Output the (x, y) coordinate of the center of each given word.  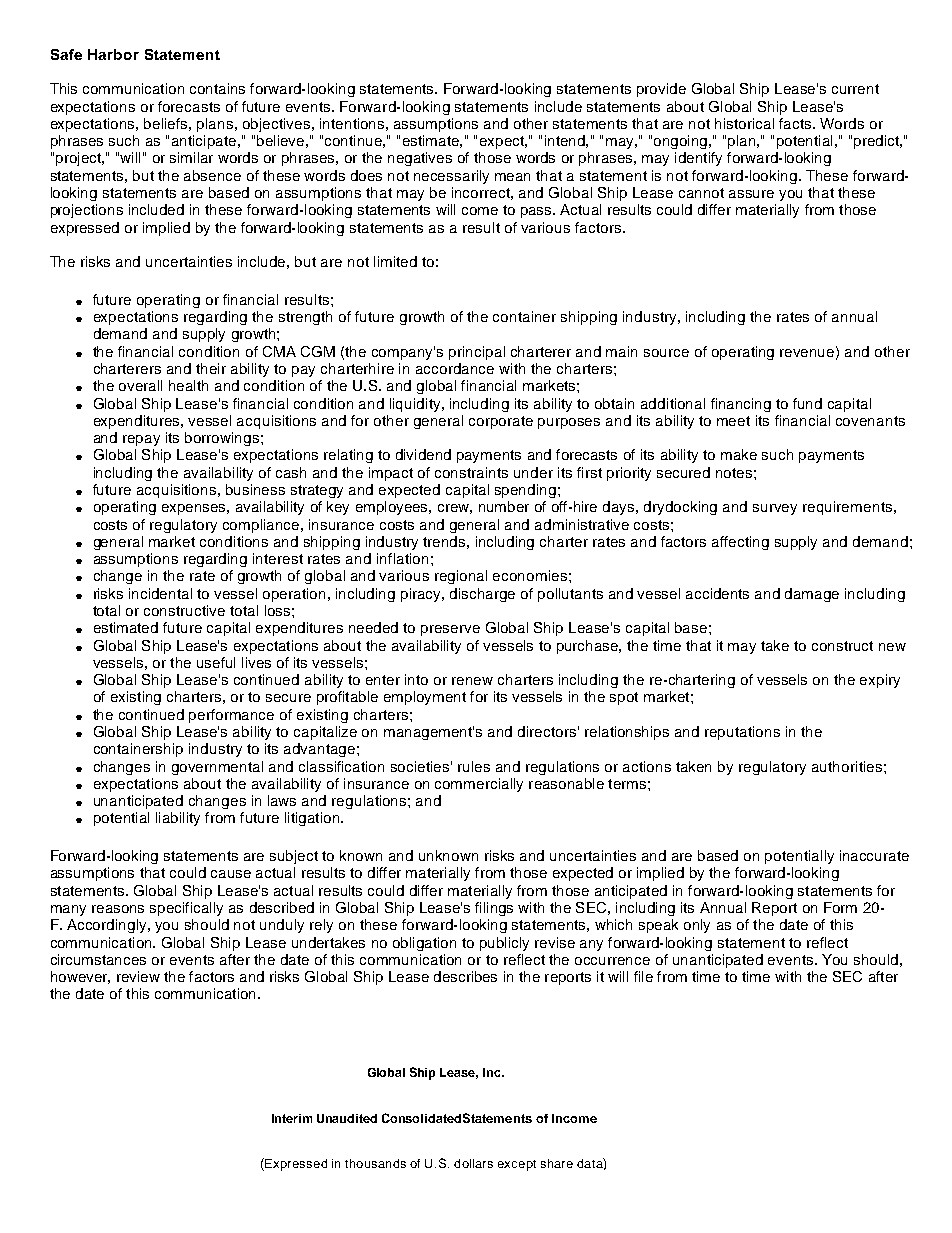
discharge (482, 595)
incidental (160, 593)
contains (217, 88)
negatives (420, 159)
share (557, 1163)
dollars (473, 1163)
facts (796, 123)
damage (812, 595)
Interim (292, 1118)
